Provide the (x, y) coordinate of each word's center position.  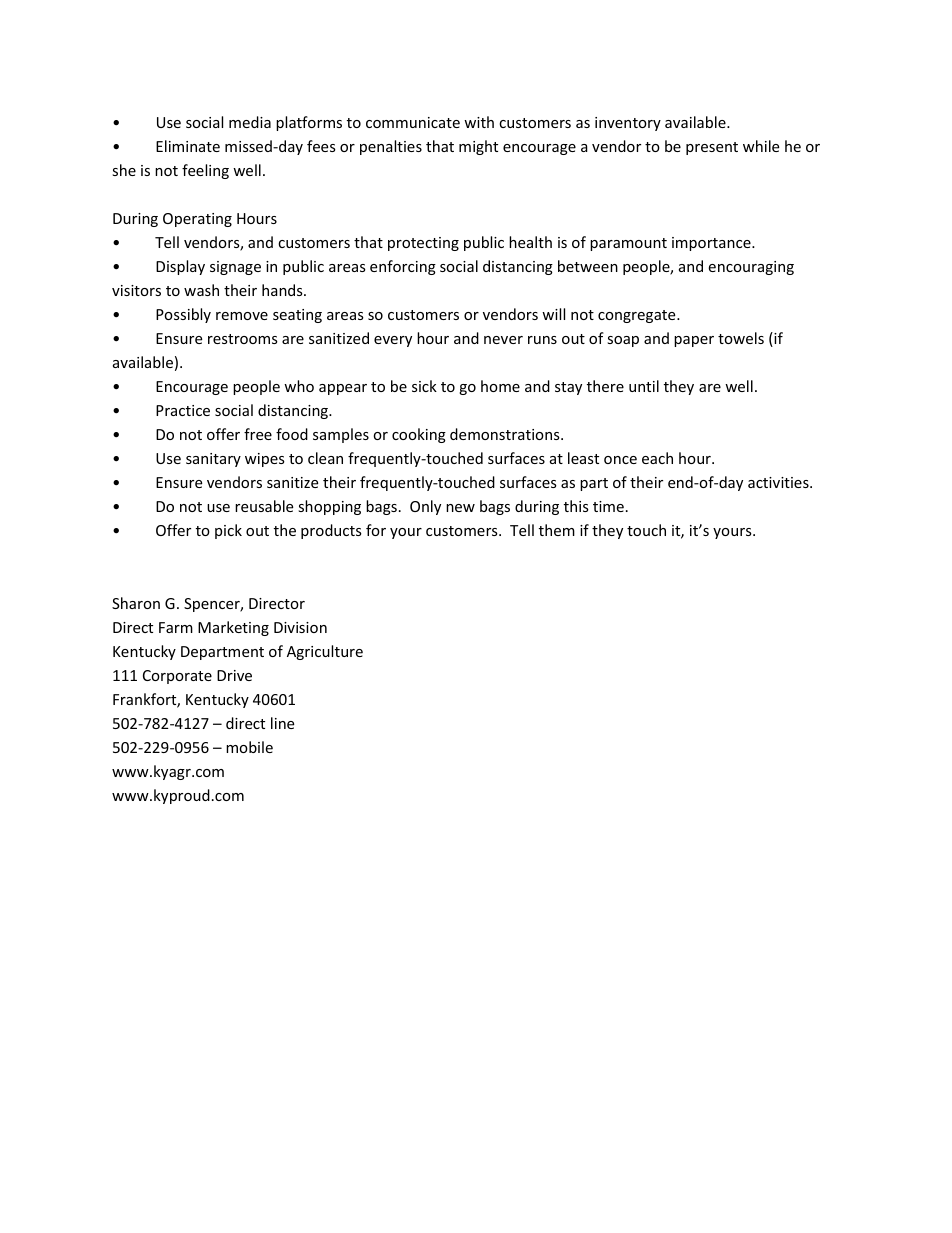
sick (424, 386)
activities (779, 482)
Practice (183, 410)
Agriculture (325, 652)
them (557, 530)
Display (180, 267)
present (712, 148)
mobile (249, 747)
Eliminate (188, 146)
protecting (423, 244)
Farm (176, 627)
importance (712, 244)
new (460, 508)
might (478, 147)
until (644, 386)
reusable (264, 506)
